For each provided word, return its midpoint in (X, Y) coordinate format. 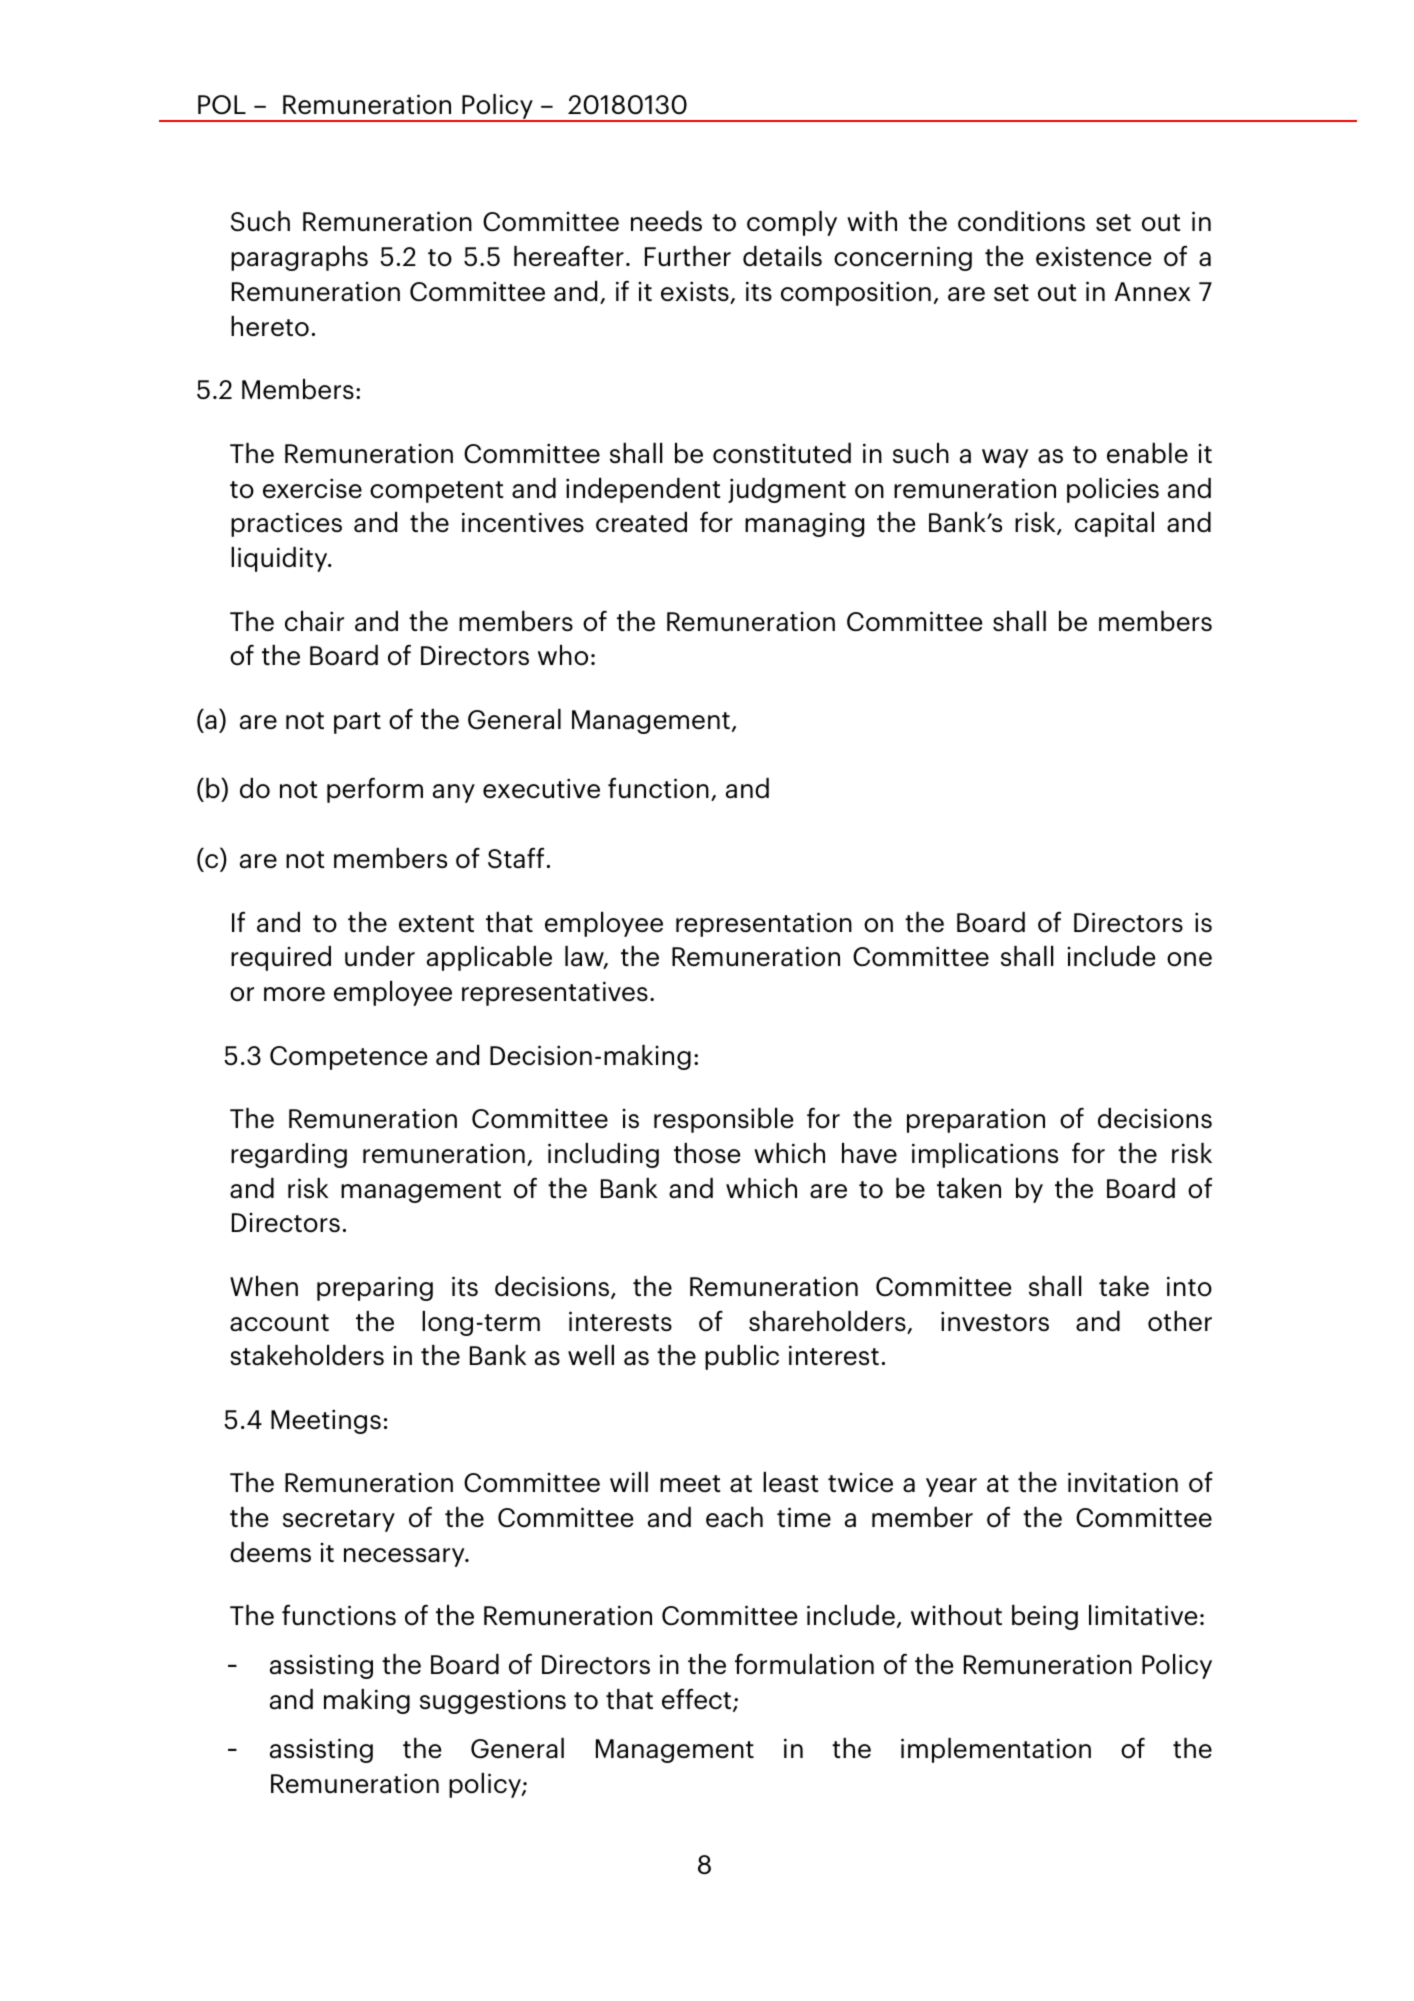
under (380, 956)
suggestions (493, 1701)
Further (688, 256)
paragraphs (299, 258)
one (1189, 959)
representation (764, 924)
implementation (996, 1750)
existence (1093, 257)
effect (698, 1700)
